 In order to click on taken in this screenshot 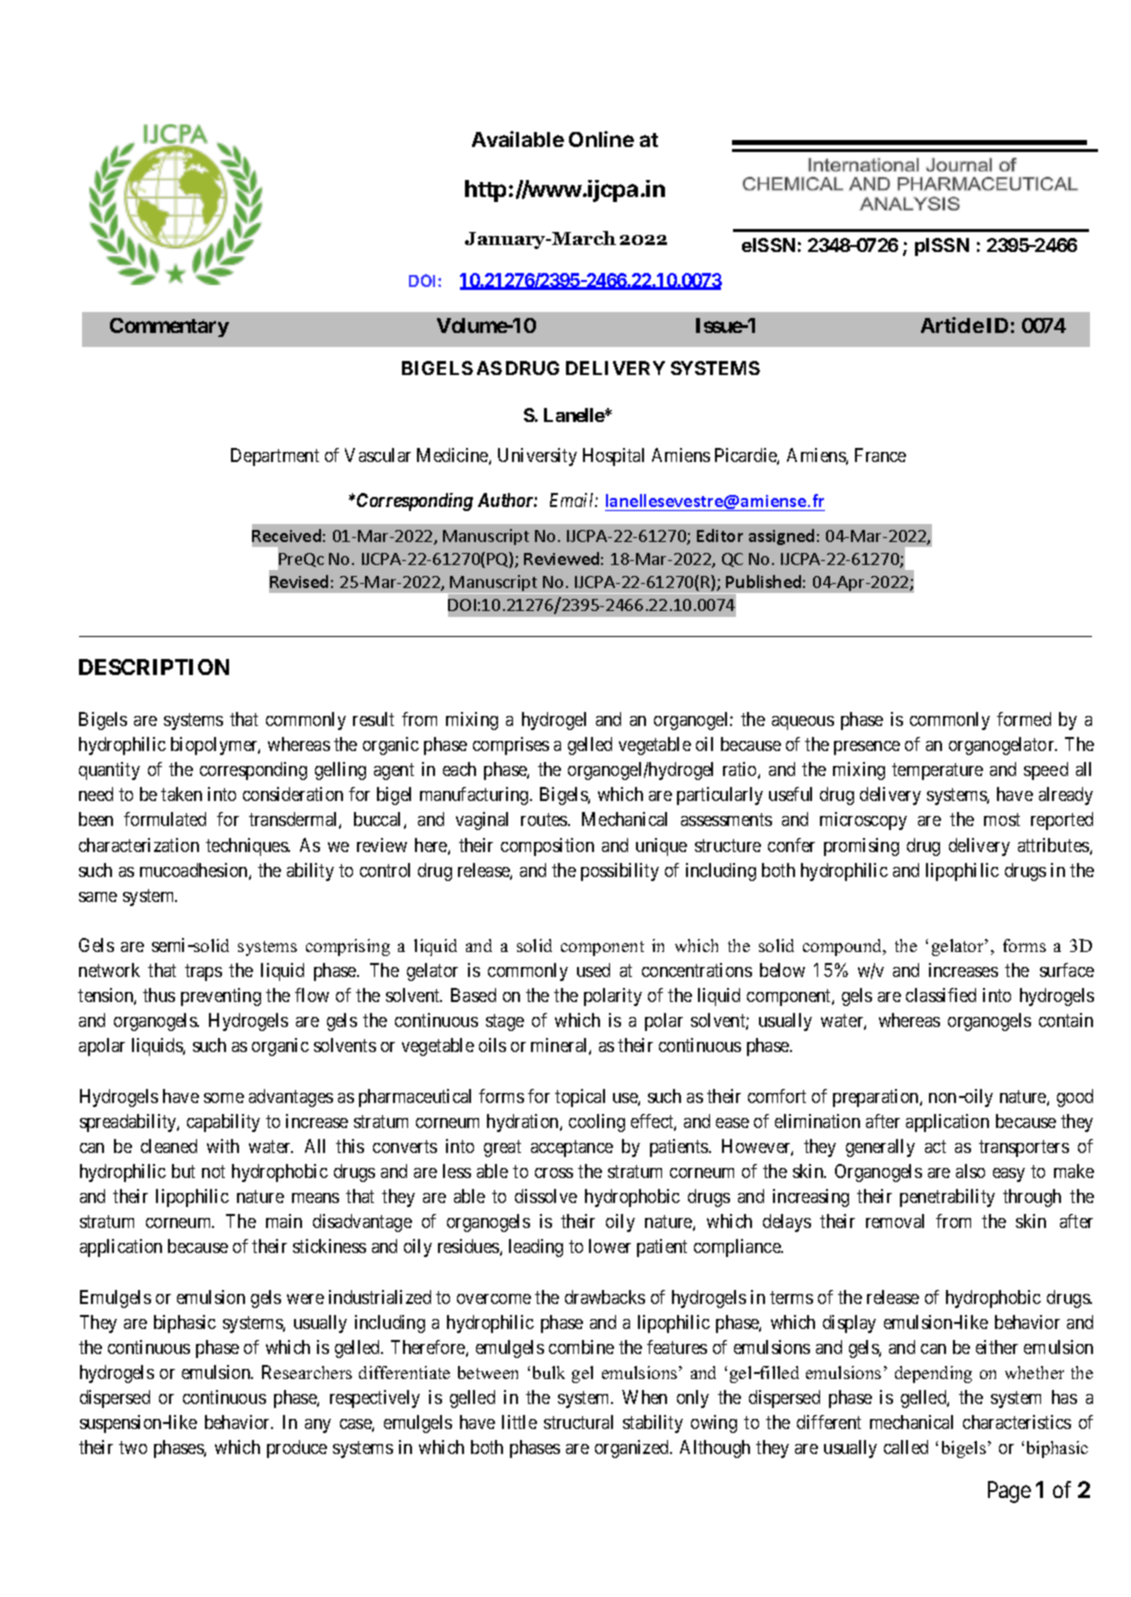, I will do `click(181, 794)`.
